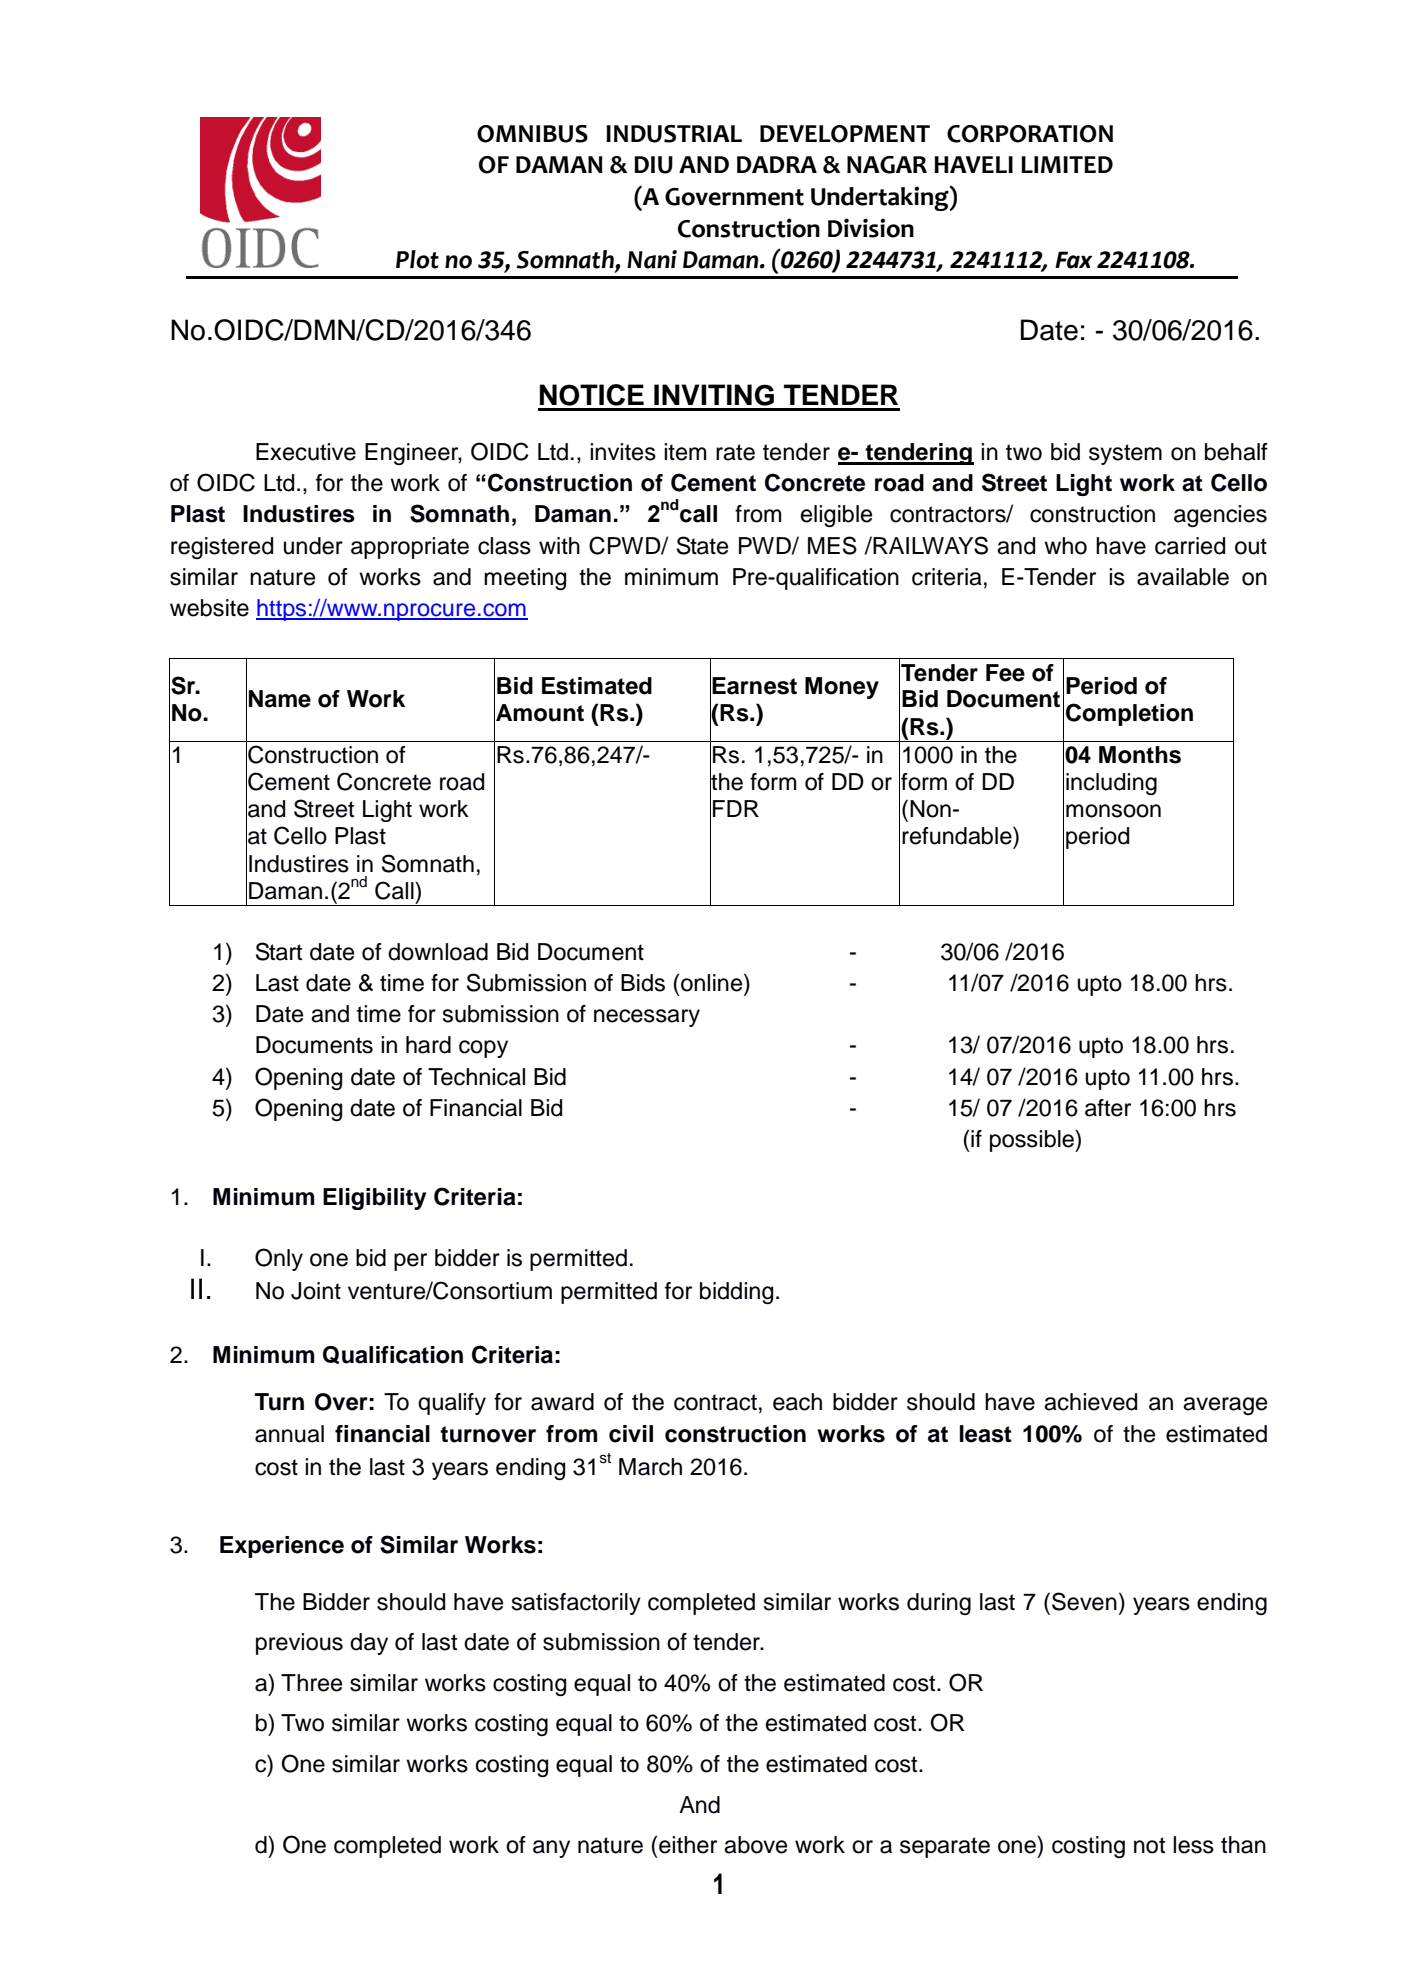 The image size is (1404, 1985). Describe the element at coordinates (1067, 164) in the document. I see `LIMITED` at that location.
